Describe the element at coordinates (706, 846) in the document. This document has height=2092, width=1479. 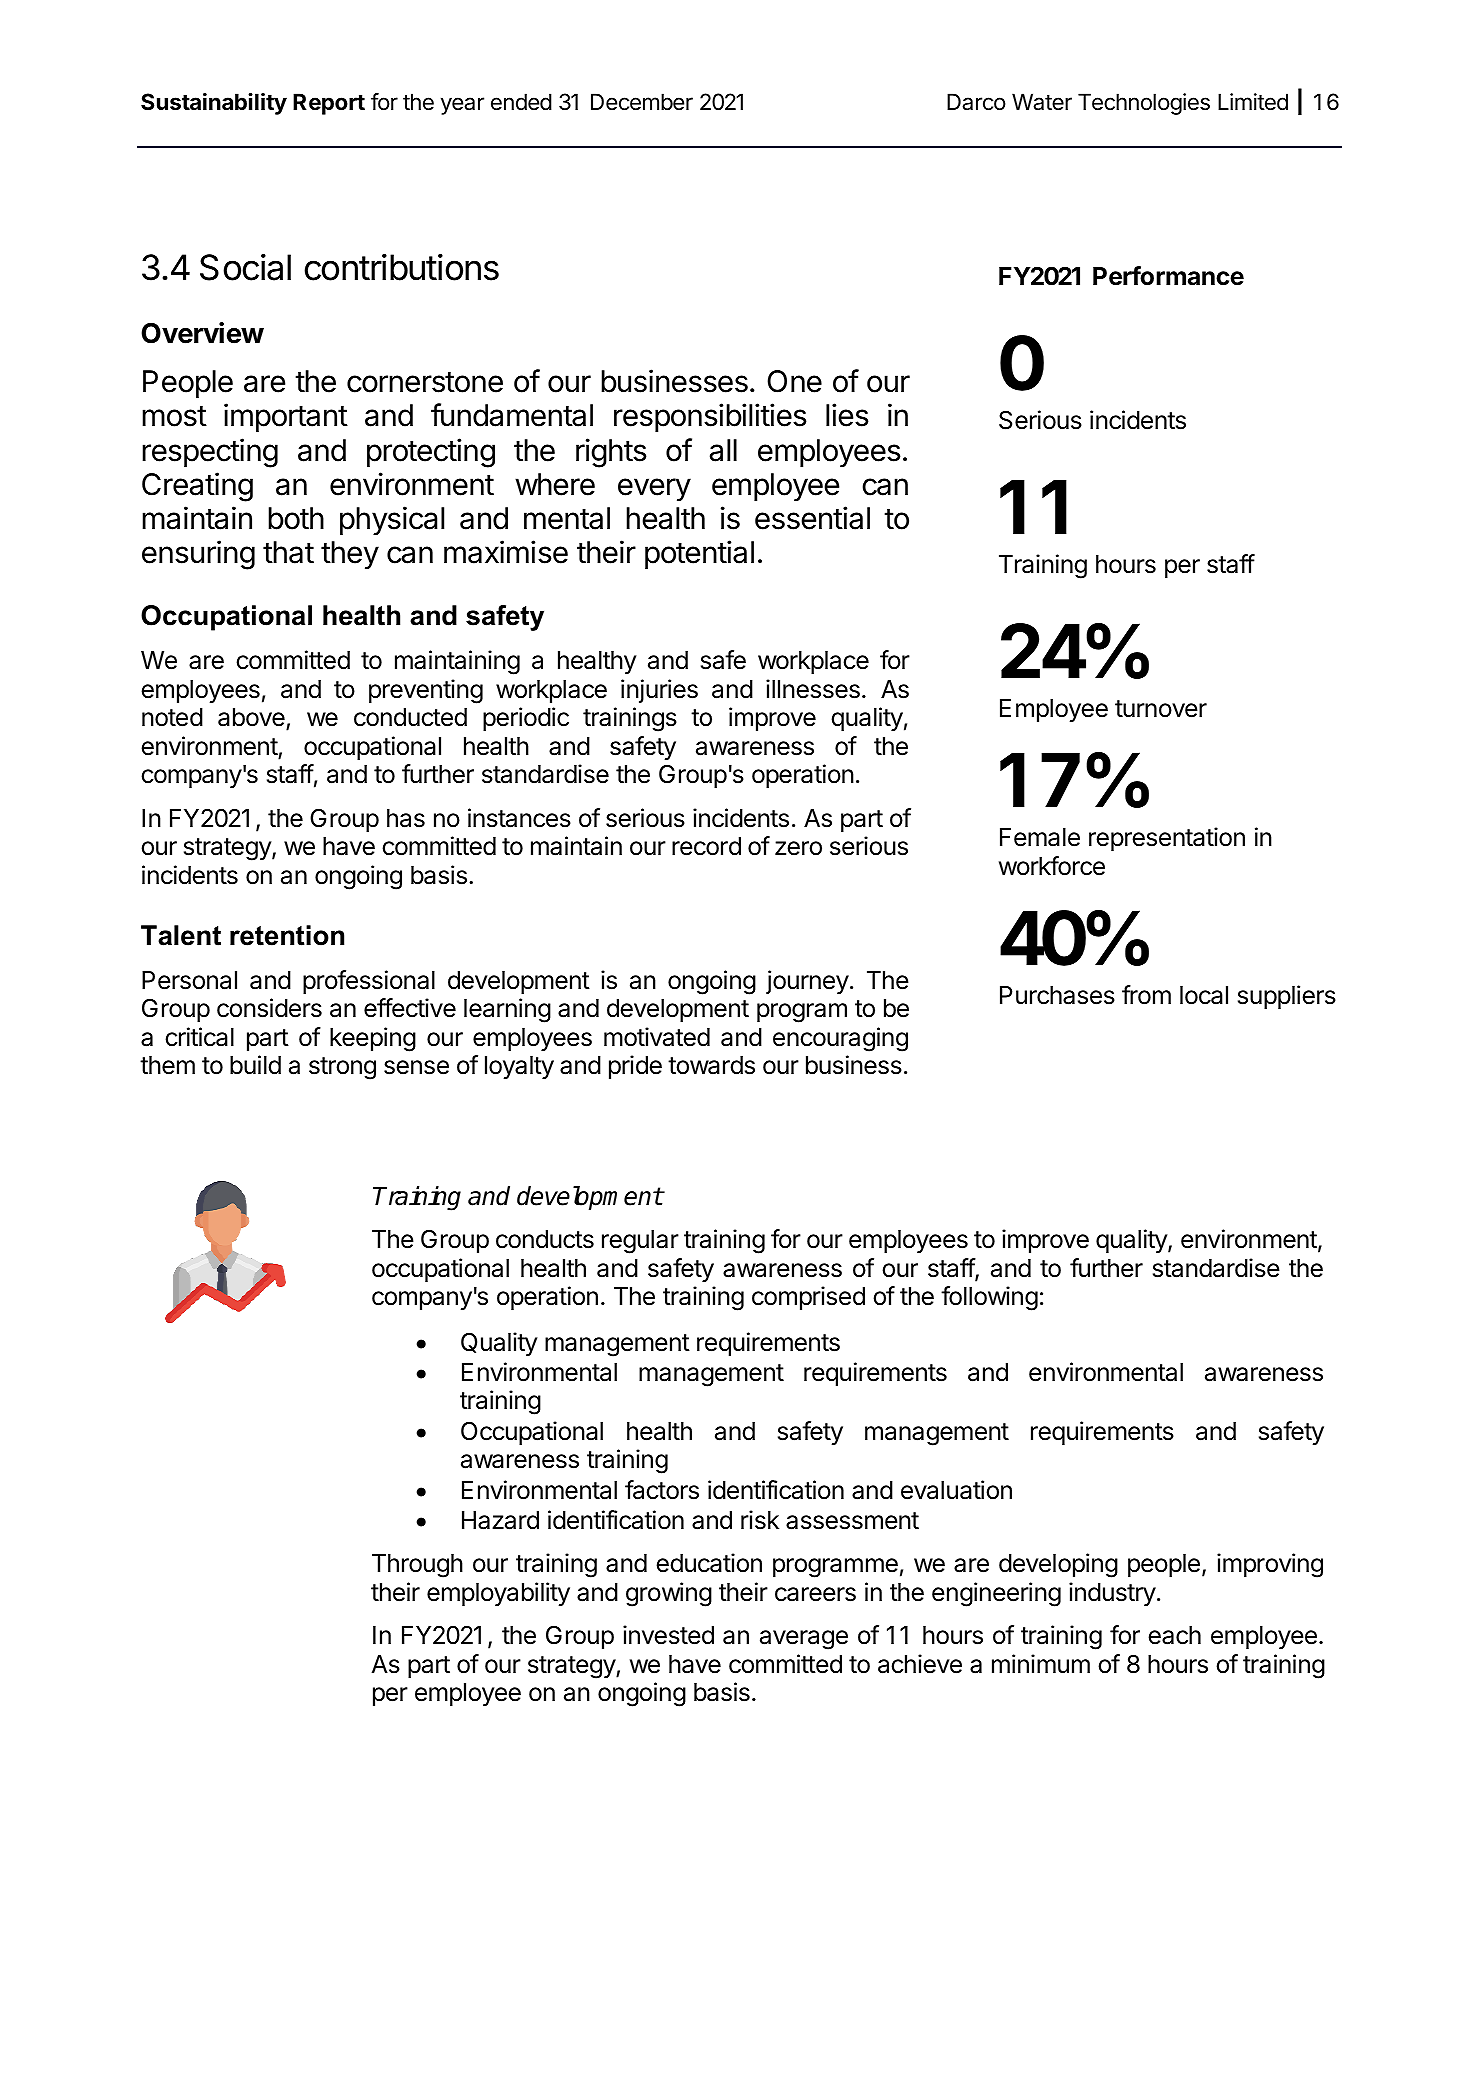
I see `record` at that location.
